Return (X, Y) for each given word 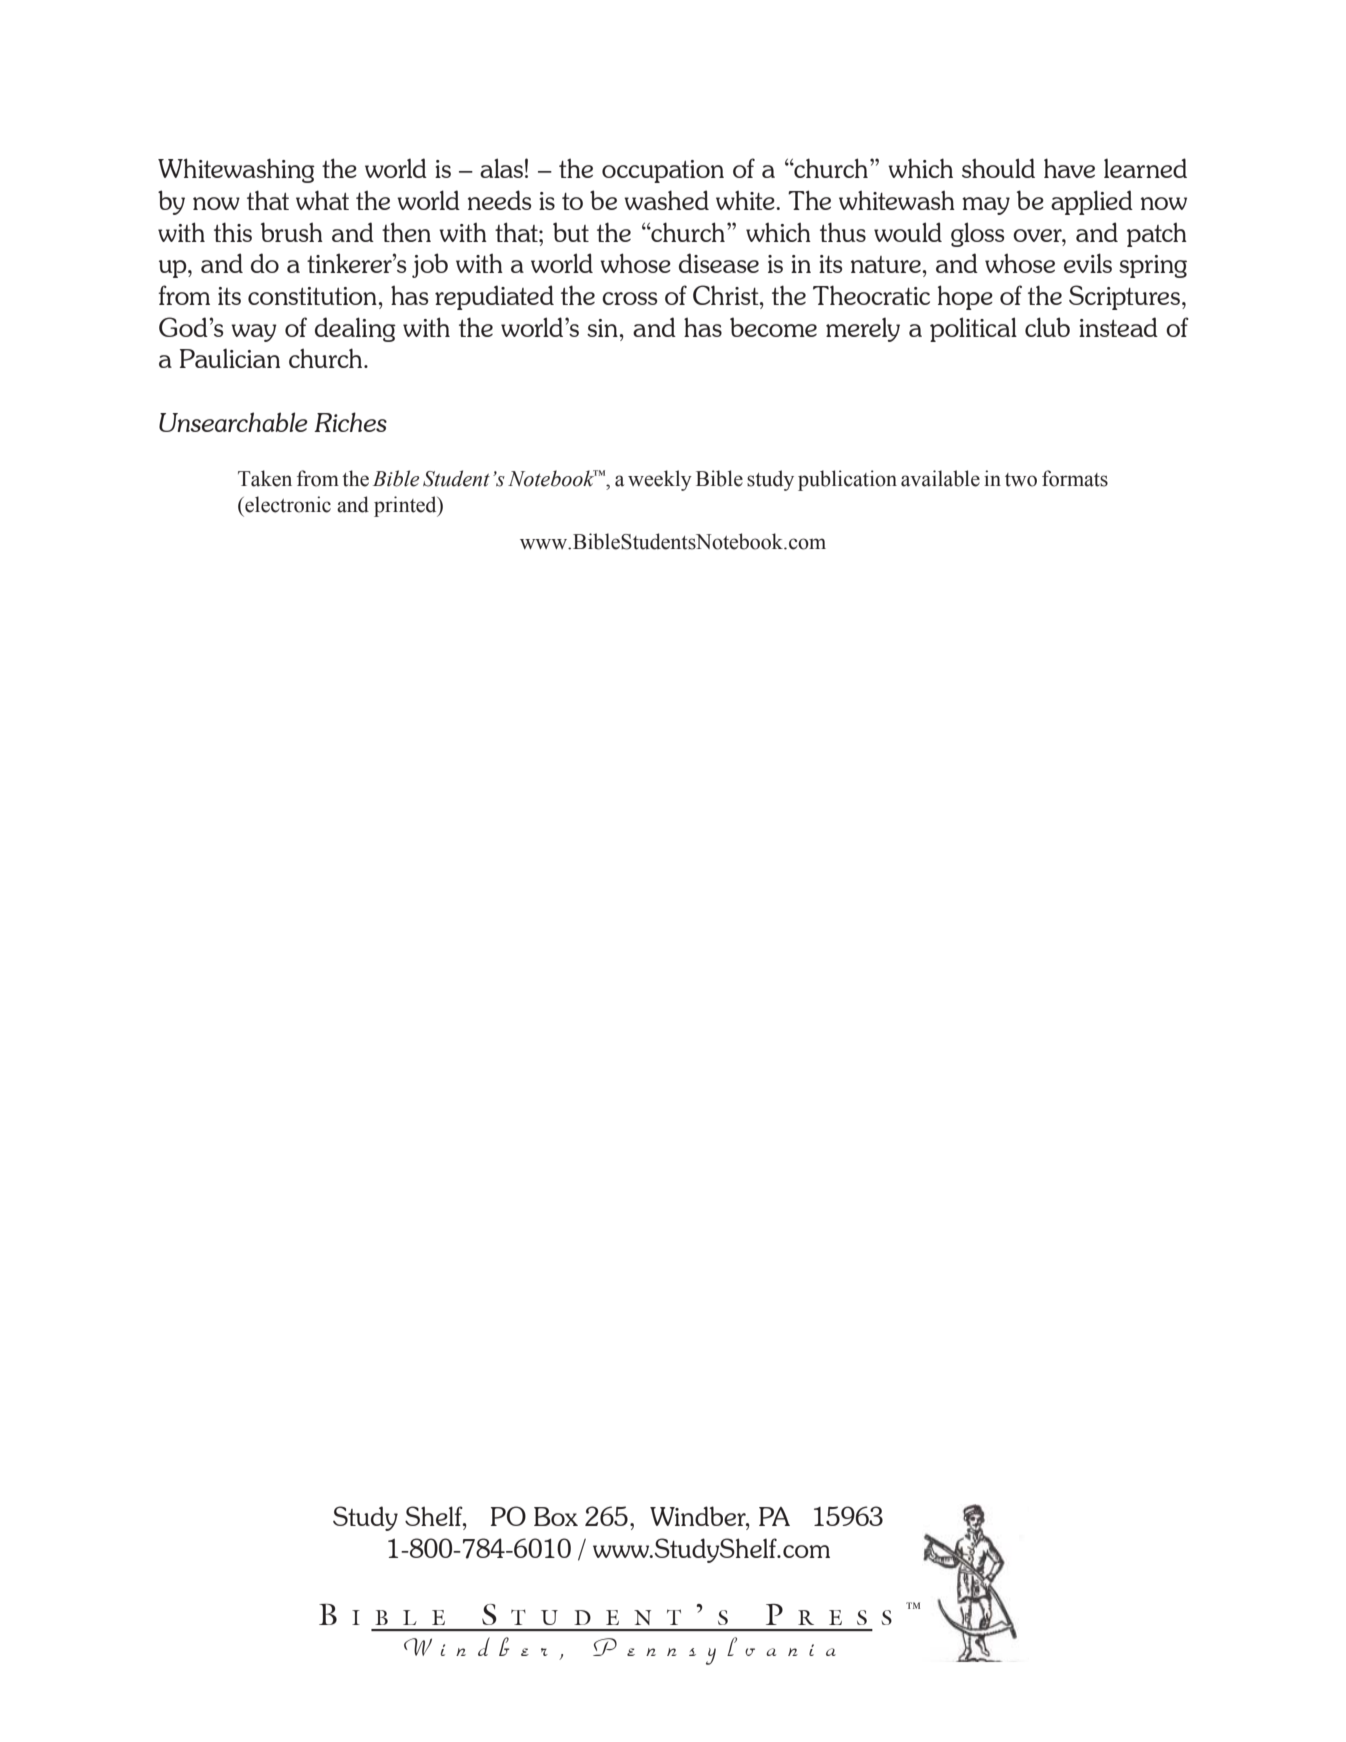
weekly (660, 480)
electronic (287, 504)
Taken (265, 478)
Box (556, 1516)
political (973, 329)
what (322, 200)
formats (1075, 478)
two (1021, 480)
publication (847, 480)
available (940, 478)
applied (1092, 202)
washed (666, 200)
